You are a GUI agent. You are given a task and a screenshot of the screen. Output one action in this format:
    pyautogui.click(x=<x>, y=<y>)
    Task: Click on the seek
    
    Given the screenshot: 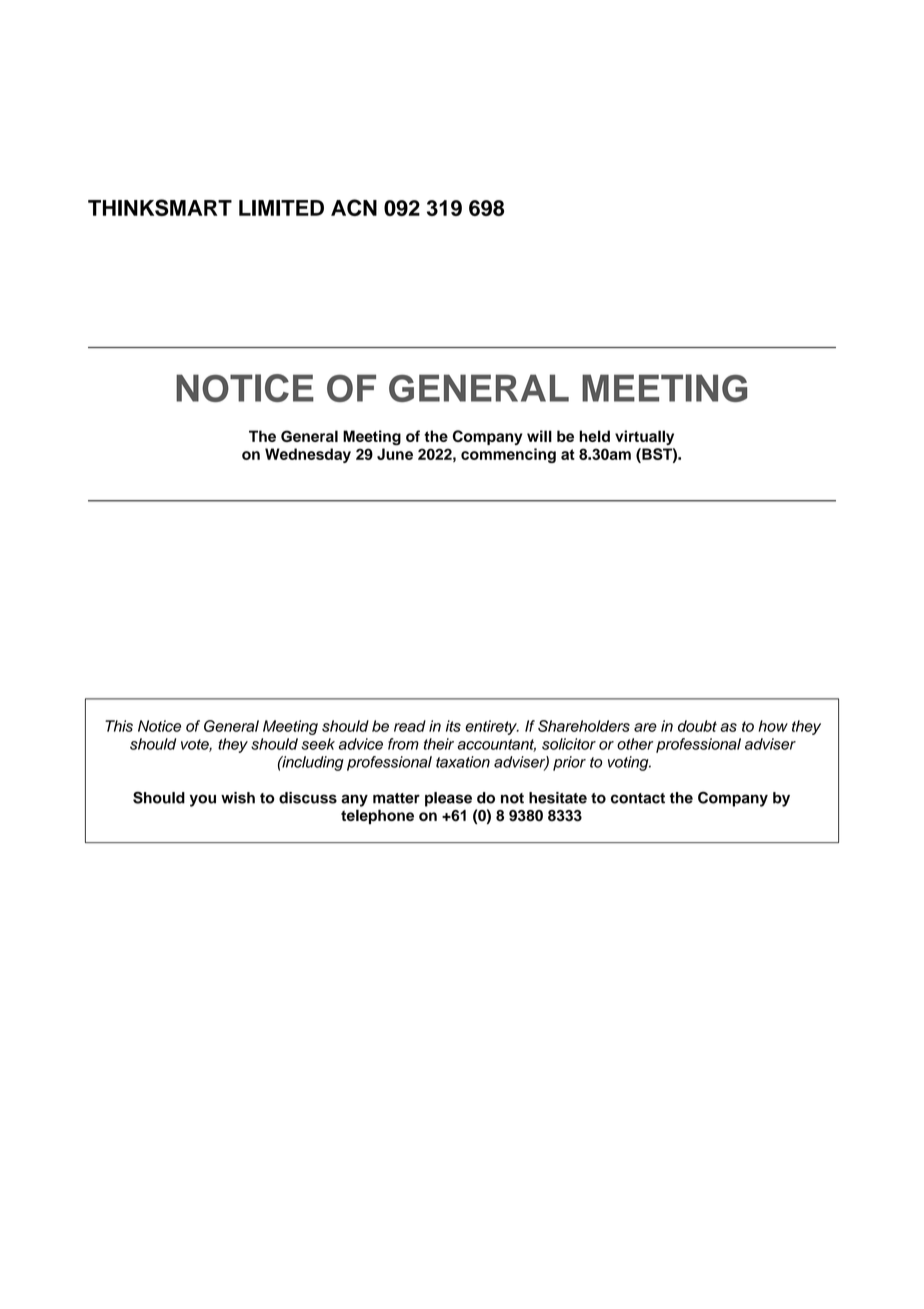 What is the action you would take?
    pyautogui.click(x=318, y=744)
